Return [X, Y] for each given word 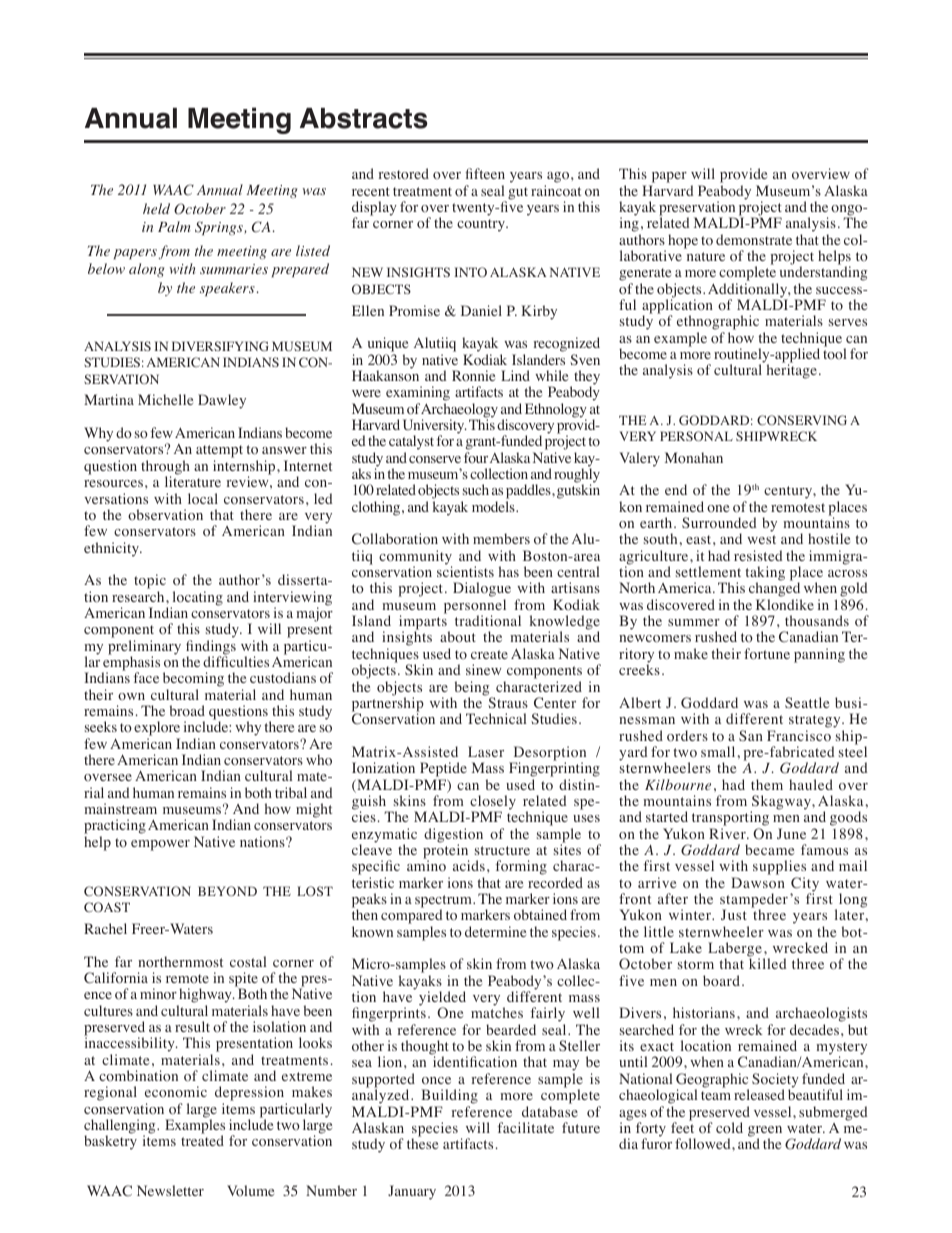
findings [211, 648]
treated [202, 1140]
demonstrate [754, 239]
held [156, 208]
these [422, 1142]
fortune [767, 654]
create [489, 654]
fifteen [485, 173]
